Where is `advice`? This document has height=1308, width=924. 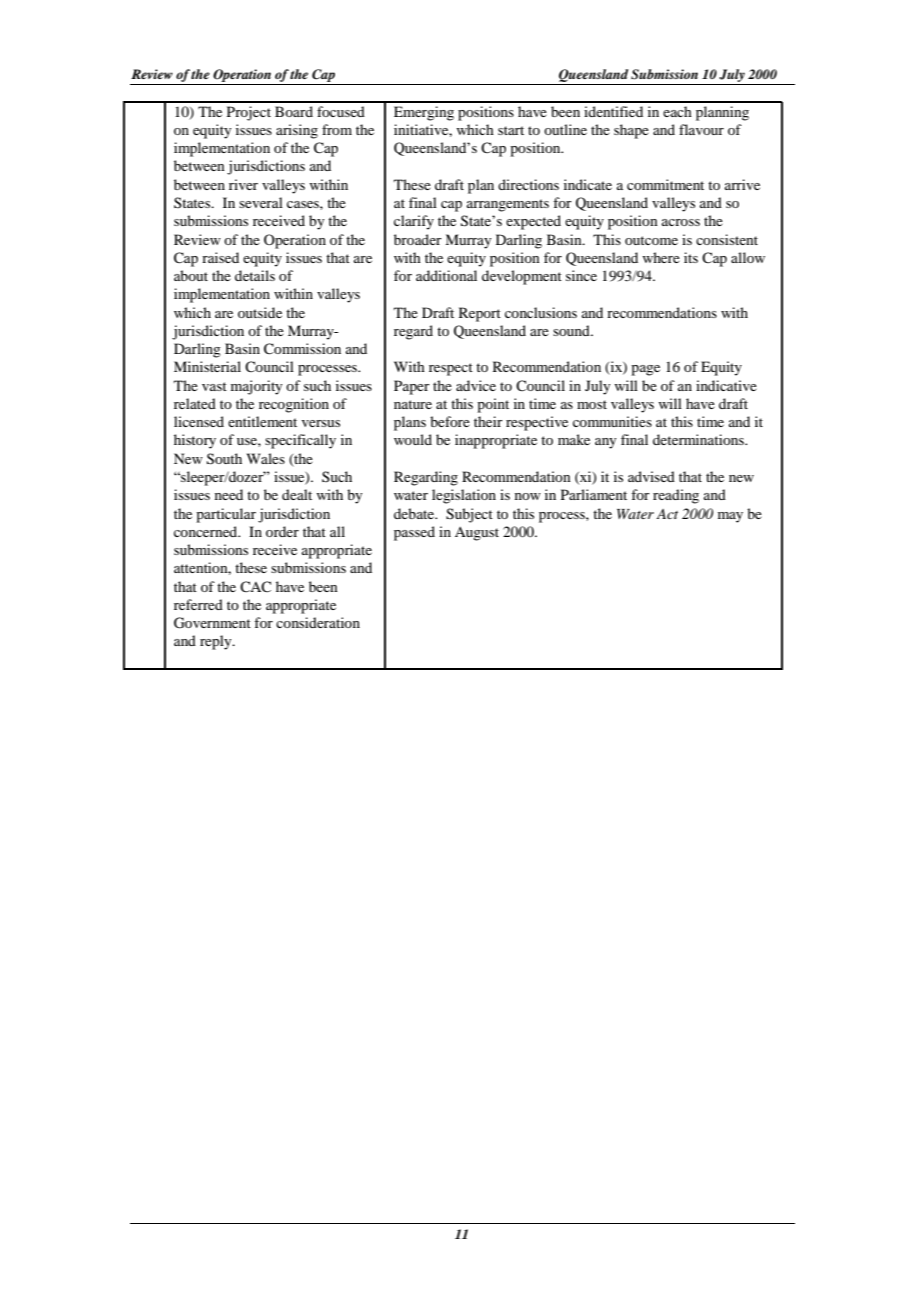 advice is located at coordinates (476, 385).
